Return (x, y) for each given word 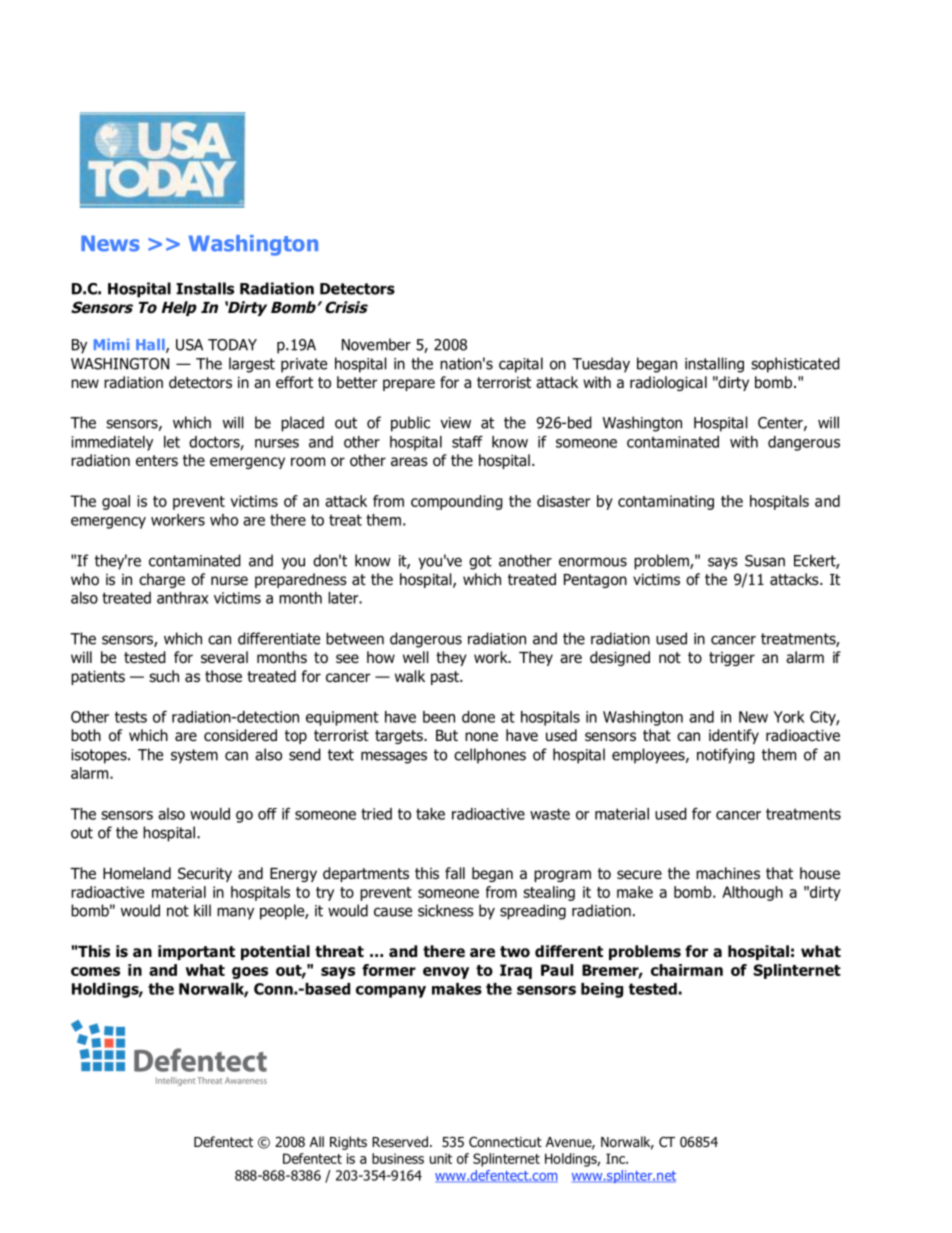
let (172, 442)
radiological (668, 383)
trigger (732, 659)
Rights (348, 1143)
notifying (726, 756)
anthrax (182, 598)
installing (714, 365)
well (416, 657)
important (196, 952)
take (430, 814)
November (376, 344)
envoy (446, 973)
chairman (687, 970)
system (194, 756)
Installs (205, 288)
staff (467, 442)
